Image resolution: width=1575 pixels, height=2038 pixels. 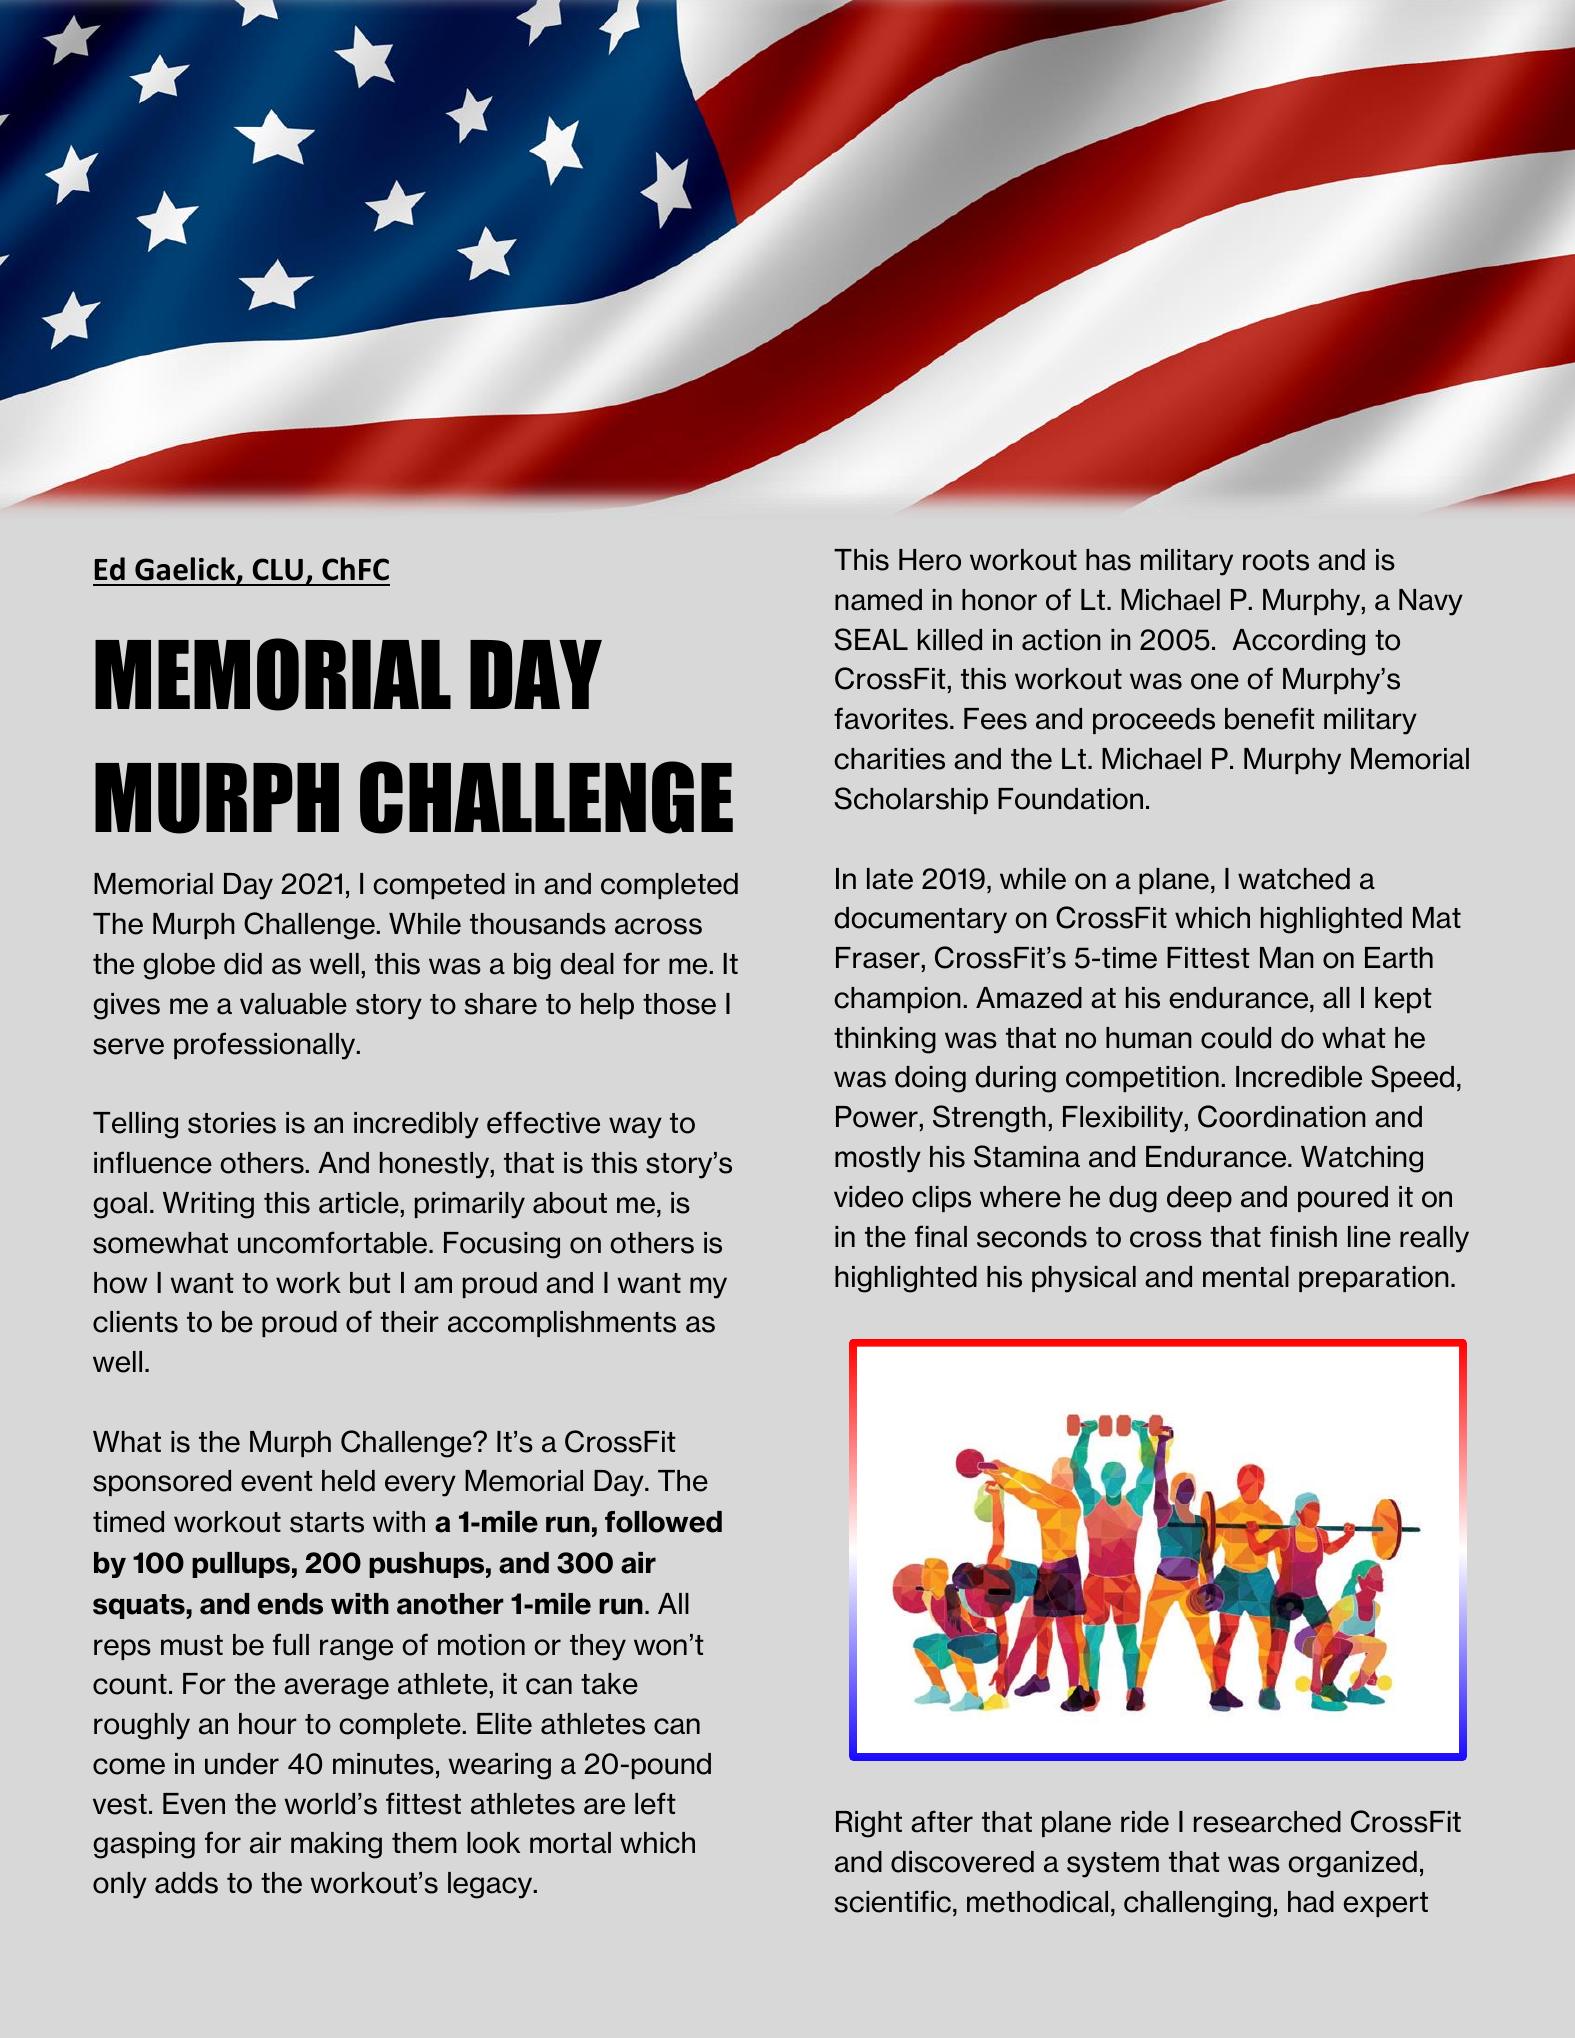 I want to click on their, so click(x=409, y=1322).
